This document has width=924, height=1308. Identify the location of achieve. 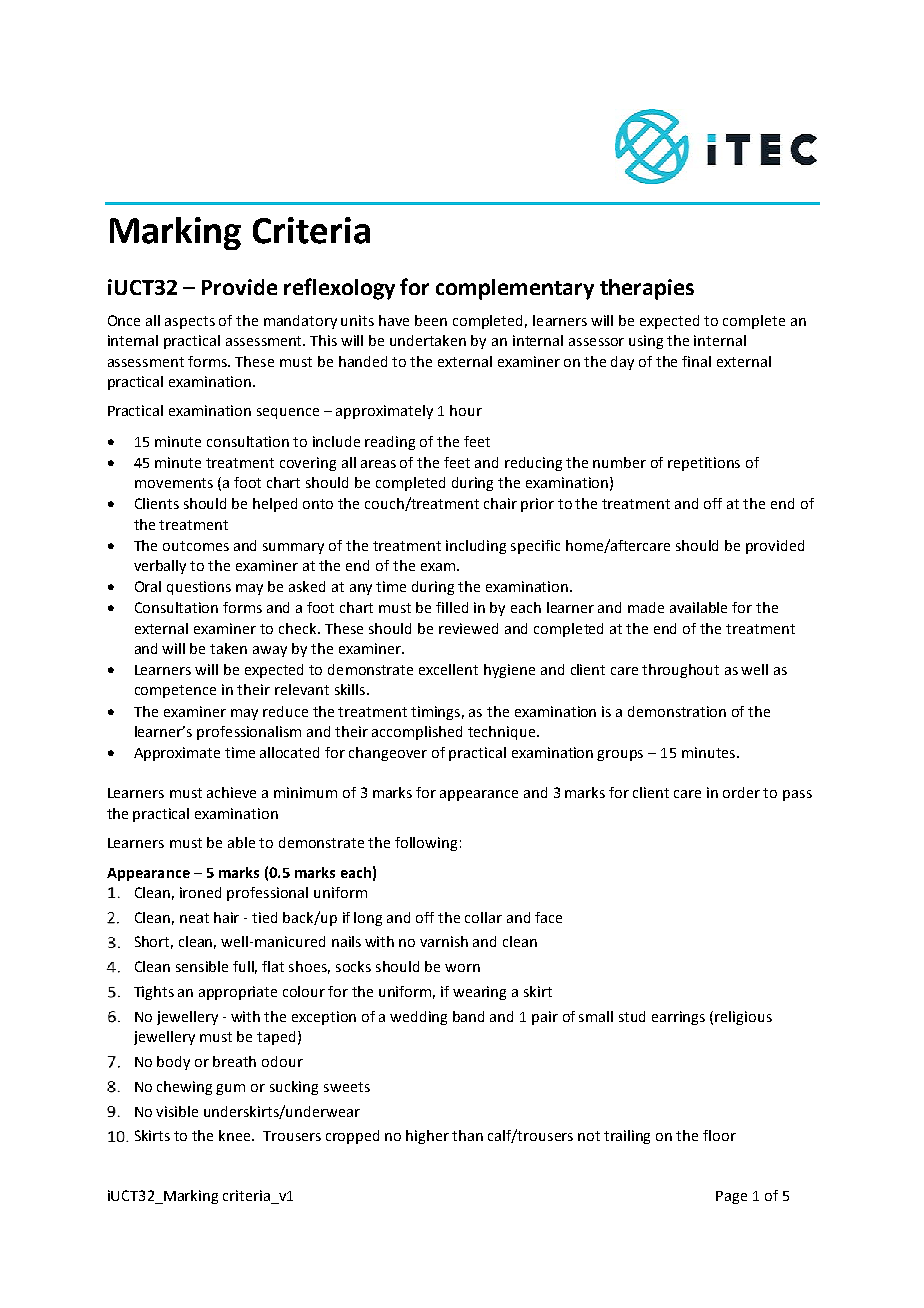
(231, 792).
